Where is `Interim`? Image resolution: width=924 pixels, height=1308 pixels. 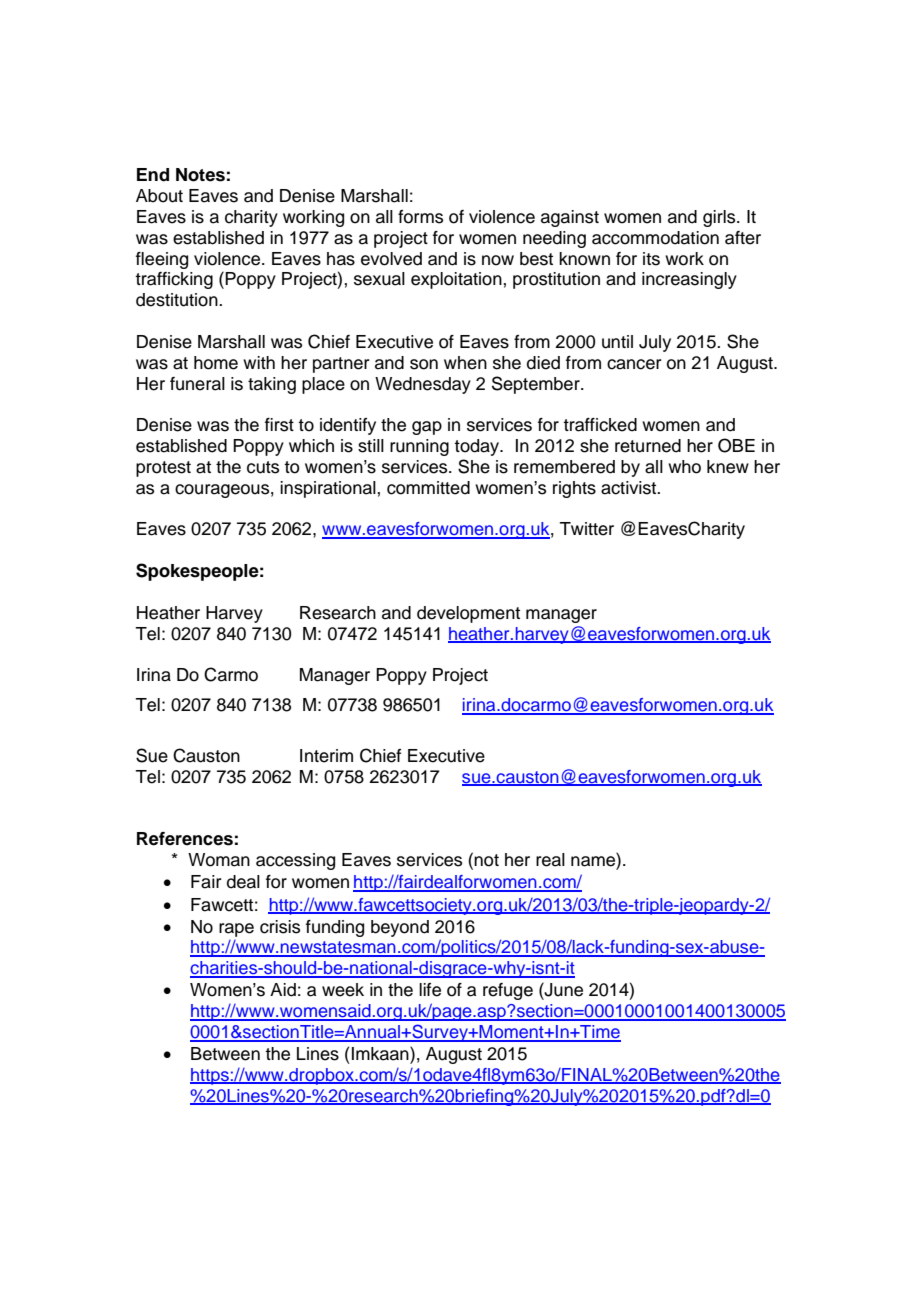 Interim is located at coordinates (326, 756).
